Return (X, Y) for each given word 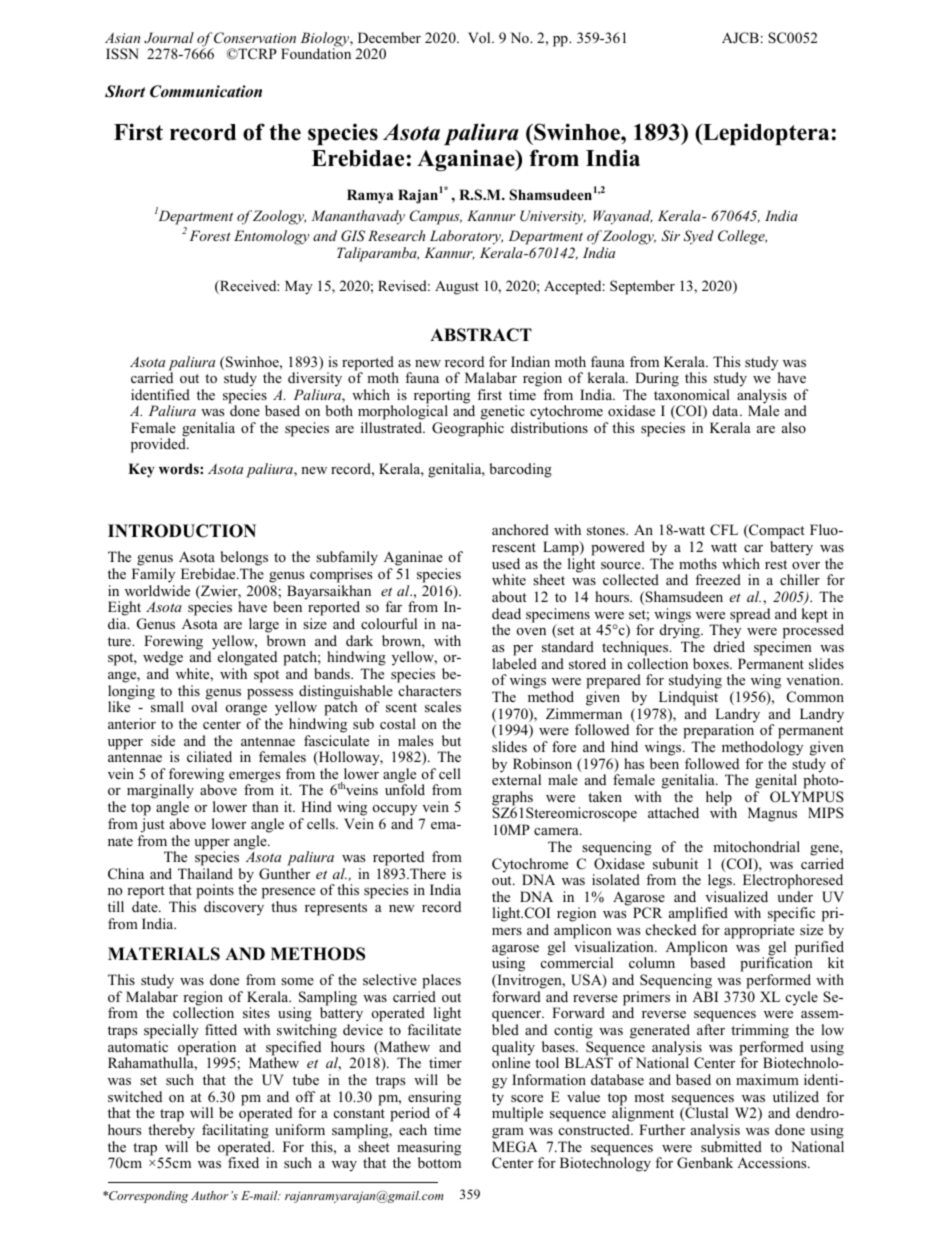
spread (750, 615)
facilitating (235, 1131)
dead (506, 613)
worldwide (157, 590)
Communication (206, 91)
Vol (480, 37)
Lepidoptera (765, 134)
